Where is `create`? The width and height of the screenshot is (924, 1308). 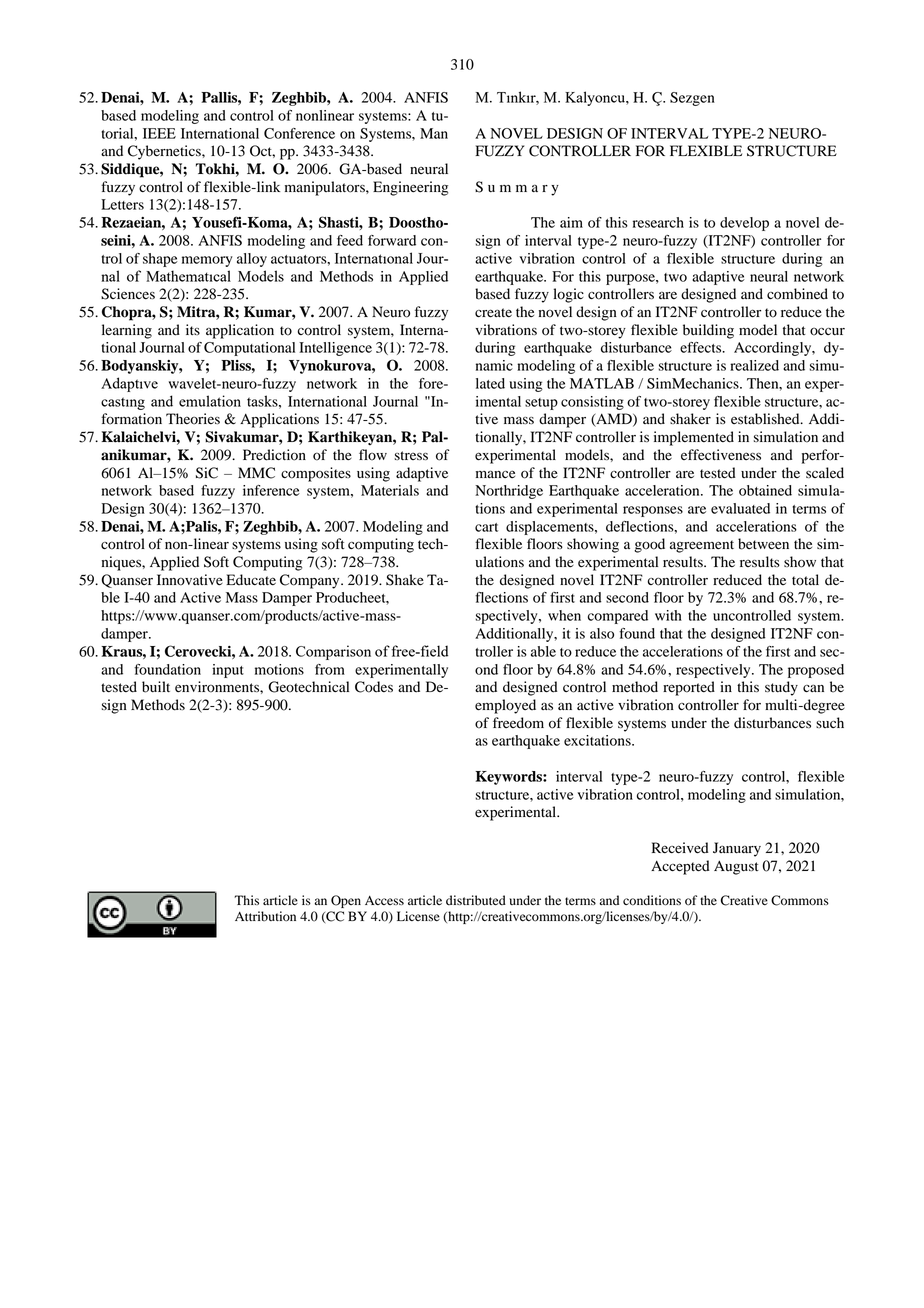 create is located at coordinates (493, 313).
